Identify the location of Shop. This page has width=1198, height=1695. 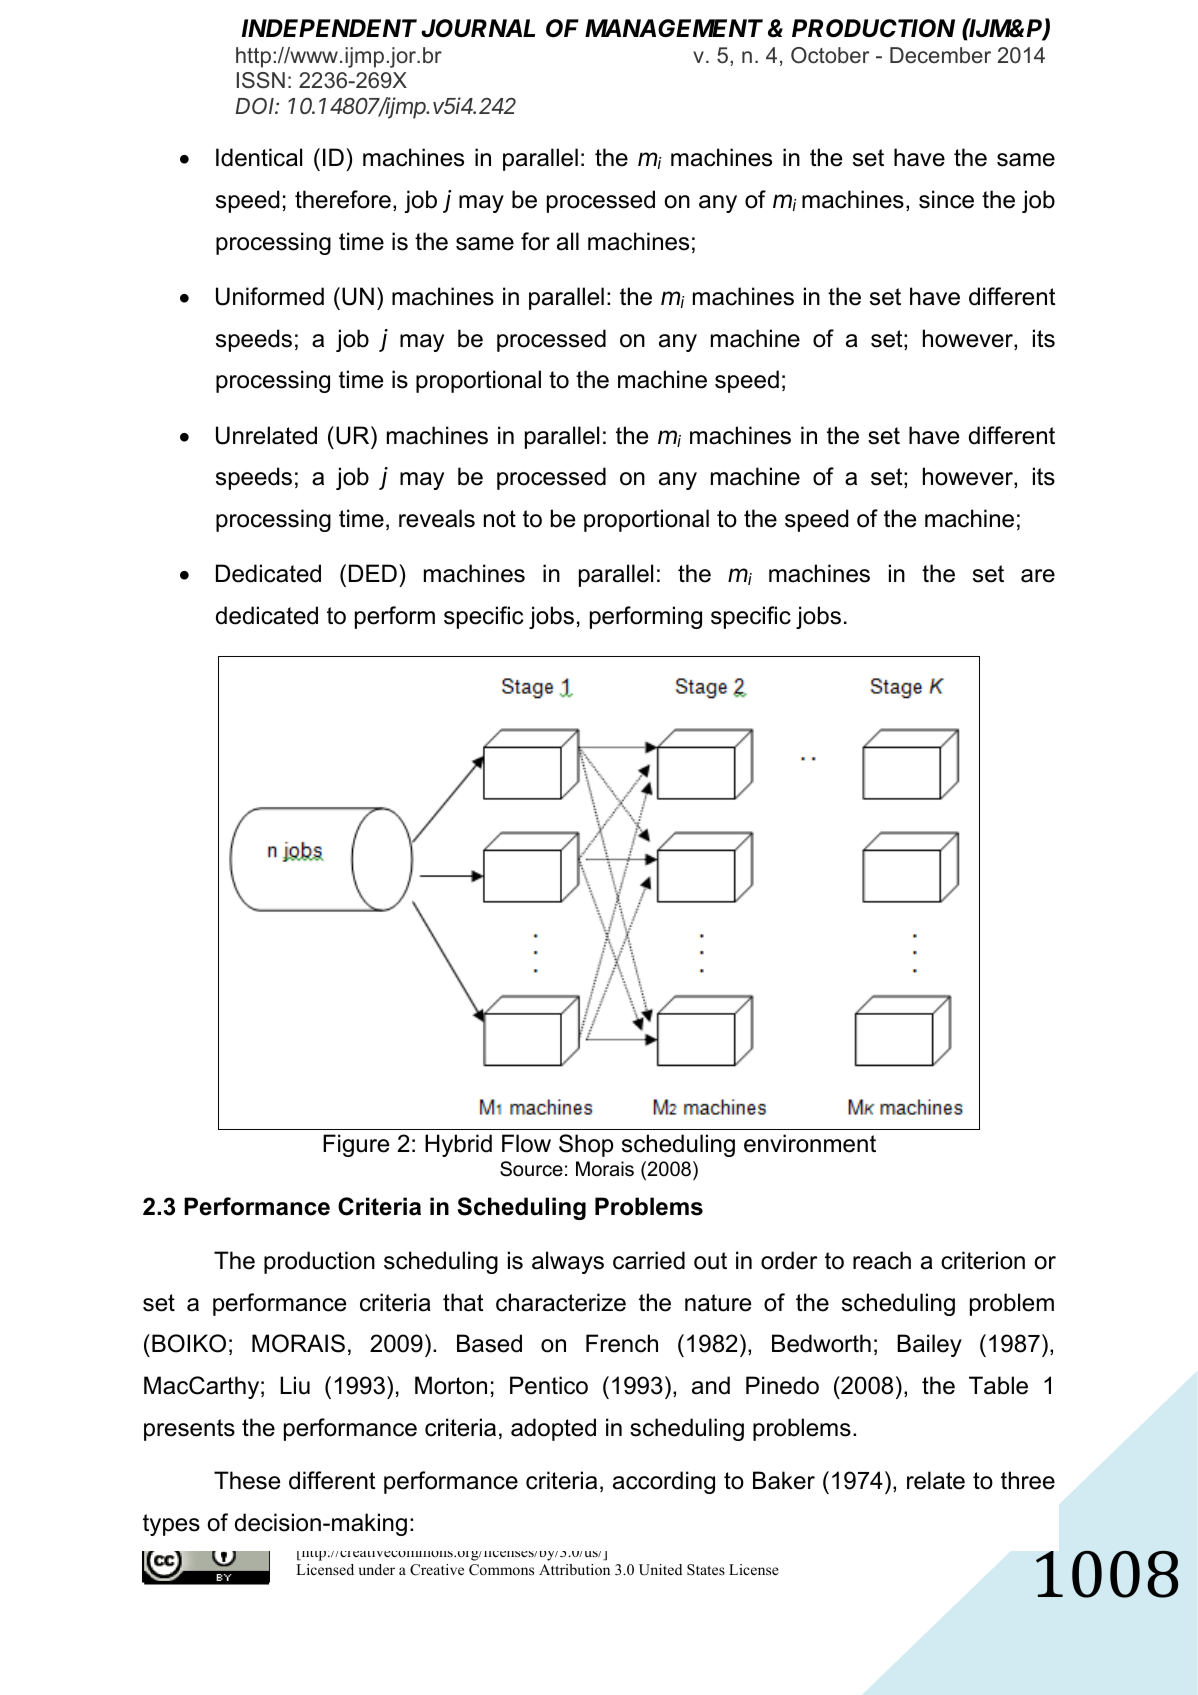
(586, 1145).
